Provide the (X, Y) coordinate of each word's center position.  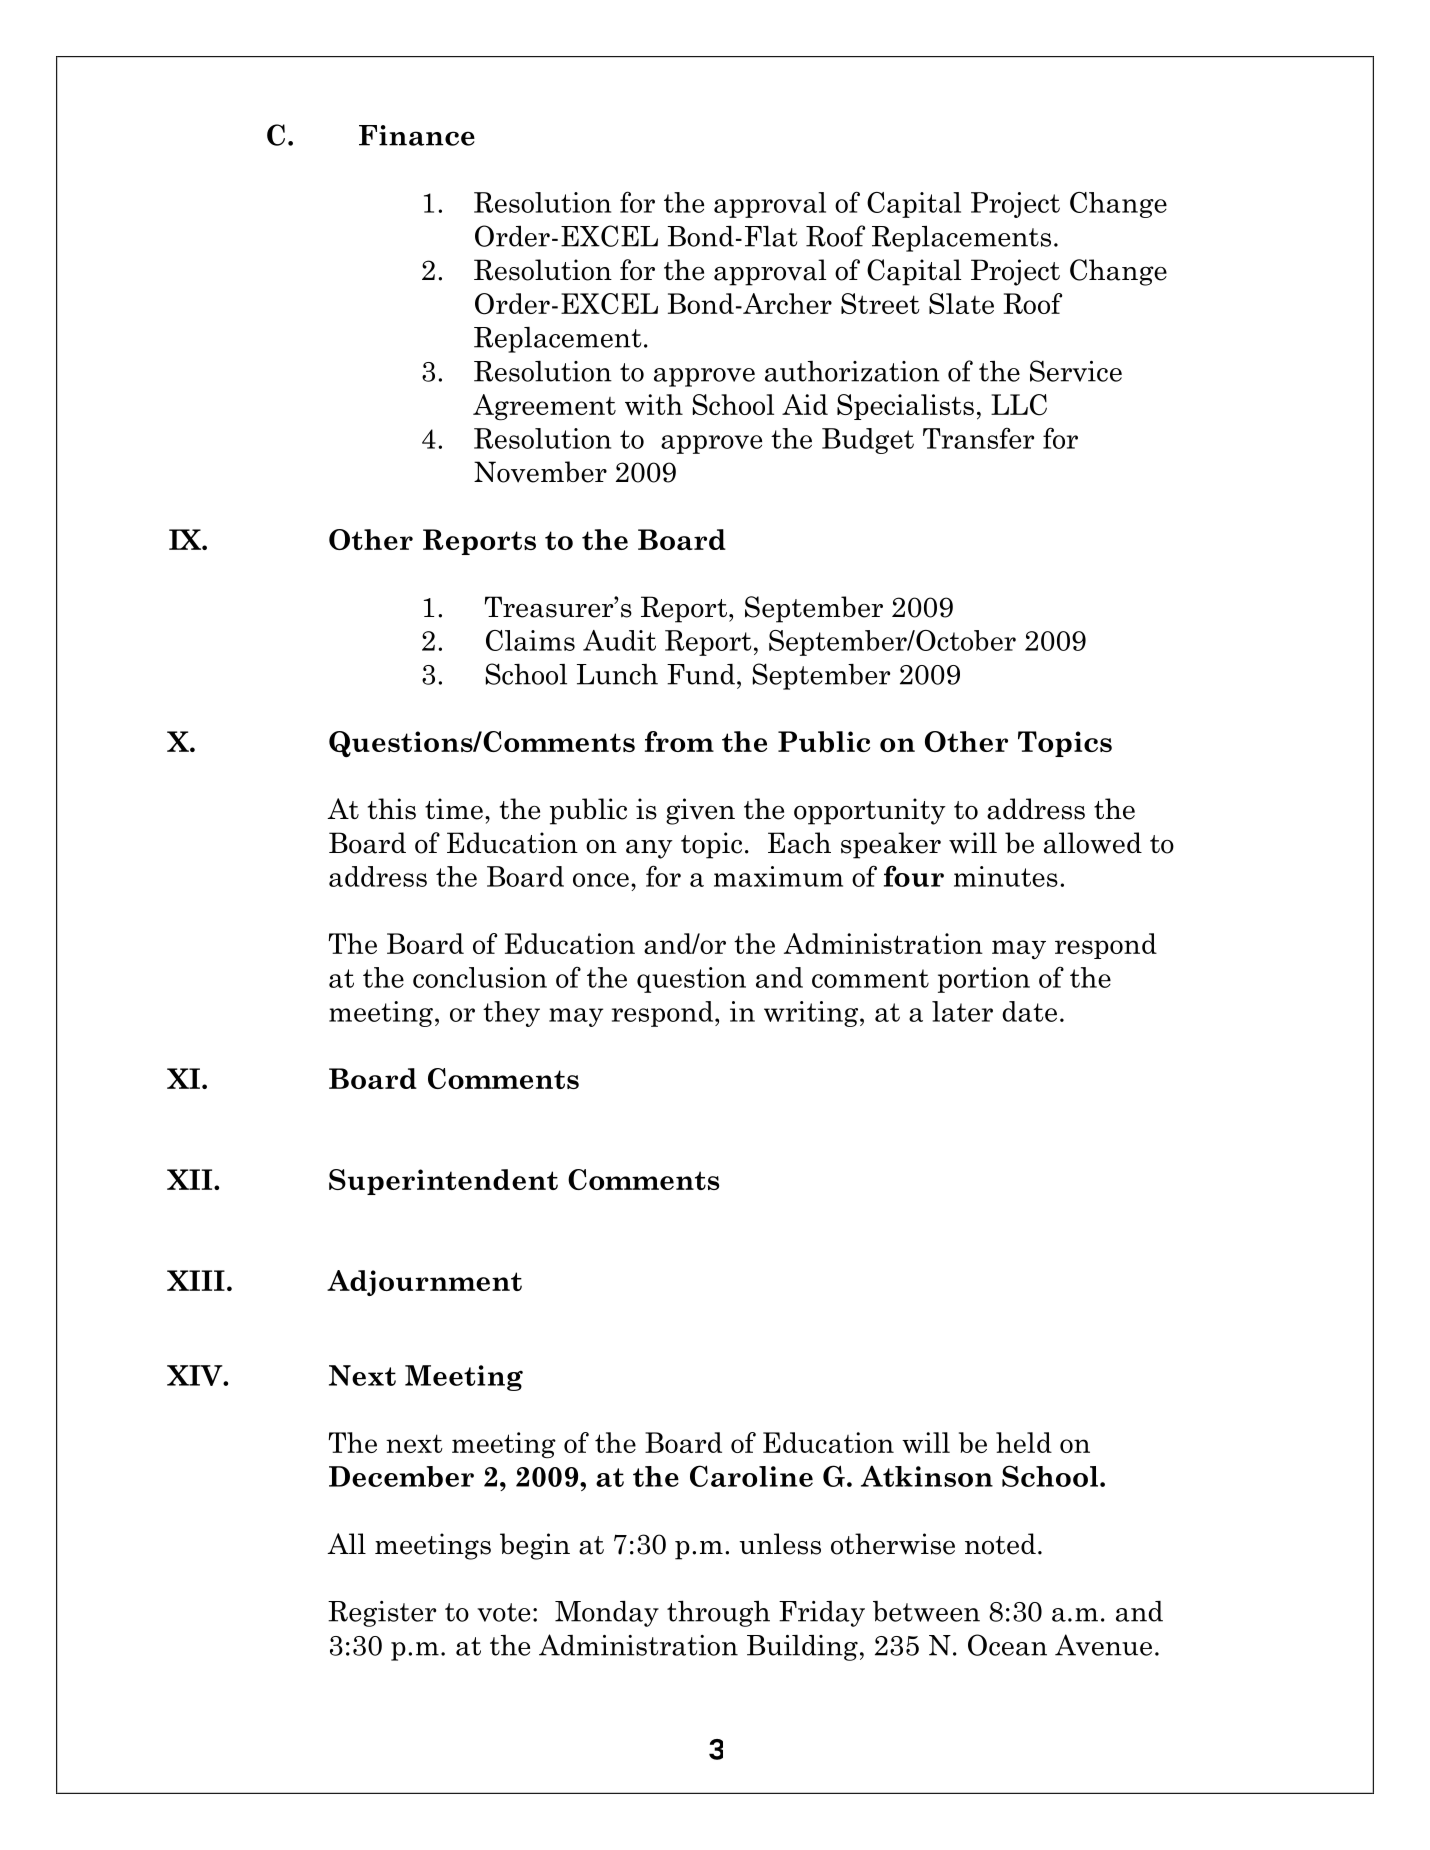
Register (382, 1614)
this (392, 809)
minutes (1006, 876)
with (654, 404)
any (649, 849)
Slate (961, 303)
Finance (417, 135)
